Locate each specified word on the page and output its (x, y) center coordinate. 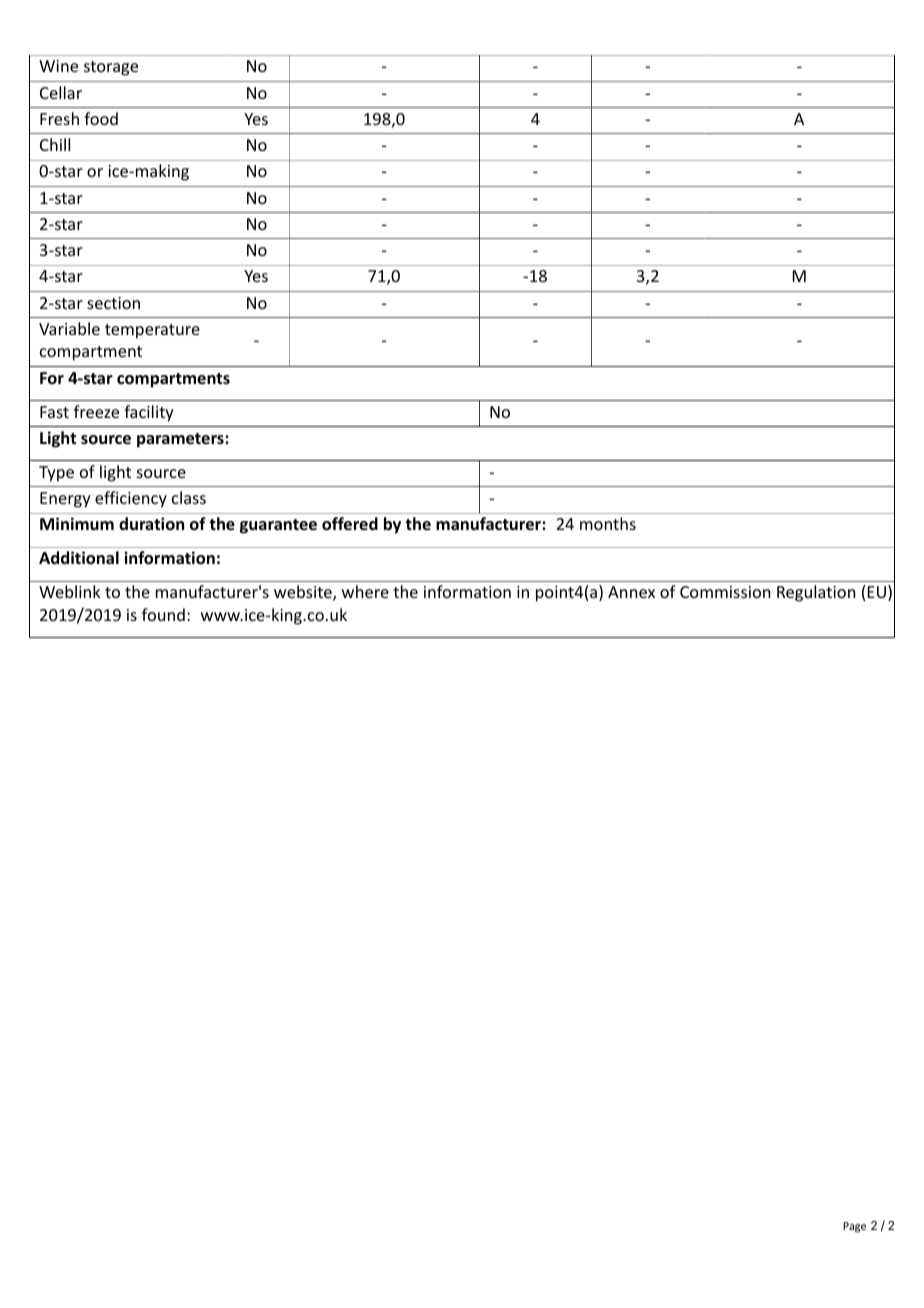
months (608, 523)
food (101, 118)
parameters (181, 440)
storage (111, 68)
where (365, 591)
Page (854, 1227)
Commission (725, 592)
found (163, 614)
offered (350, 524)
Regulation (816, 593)
